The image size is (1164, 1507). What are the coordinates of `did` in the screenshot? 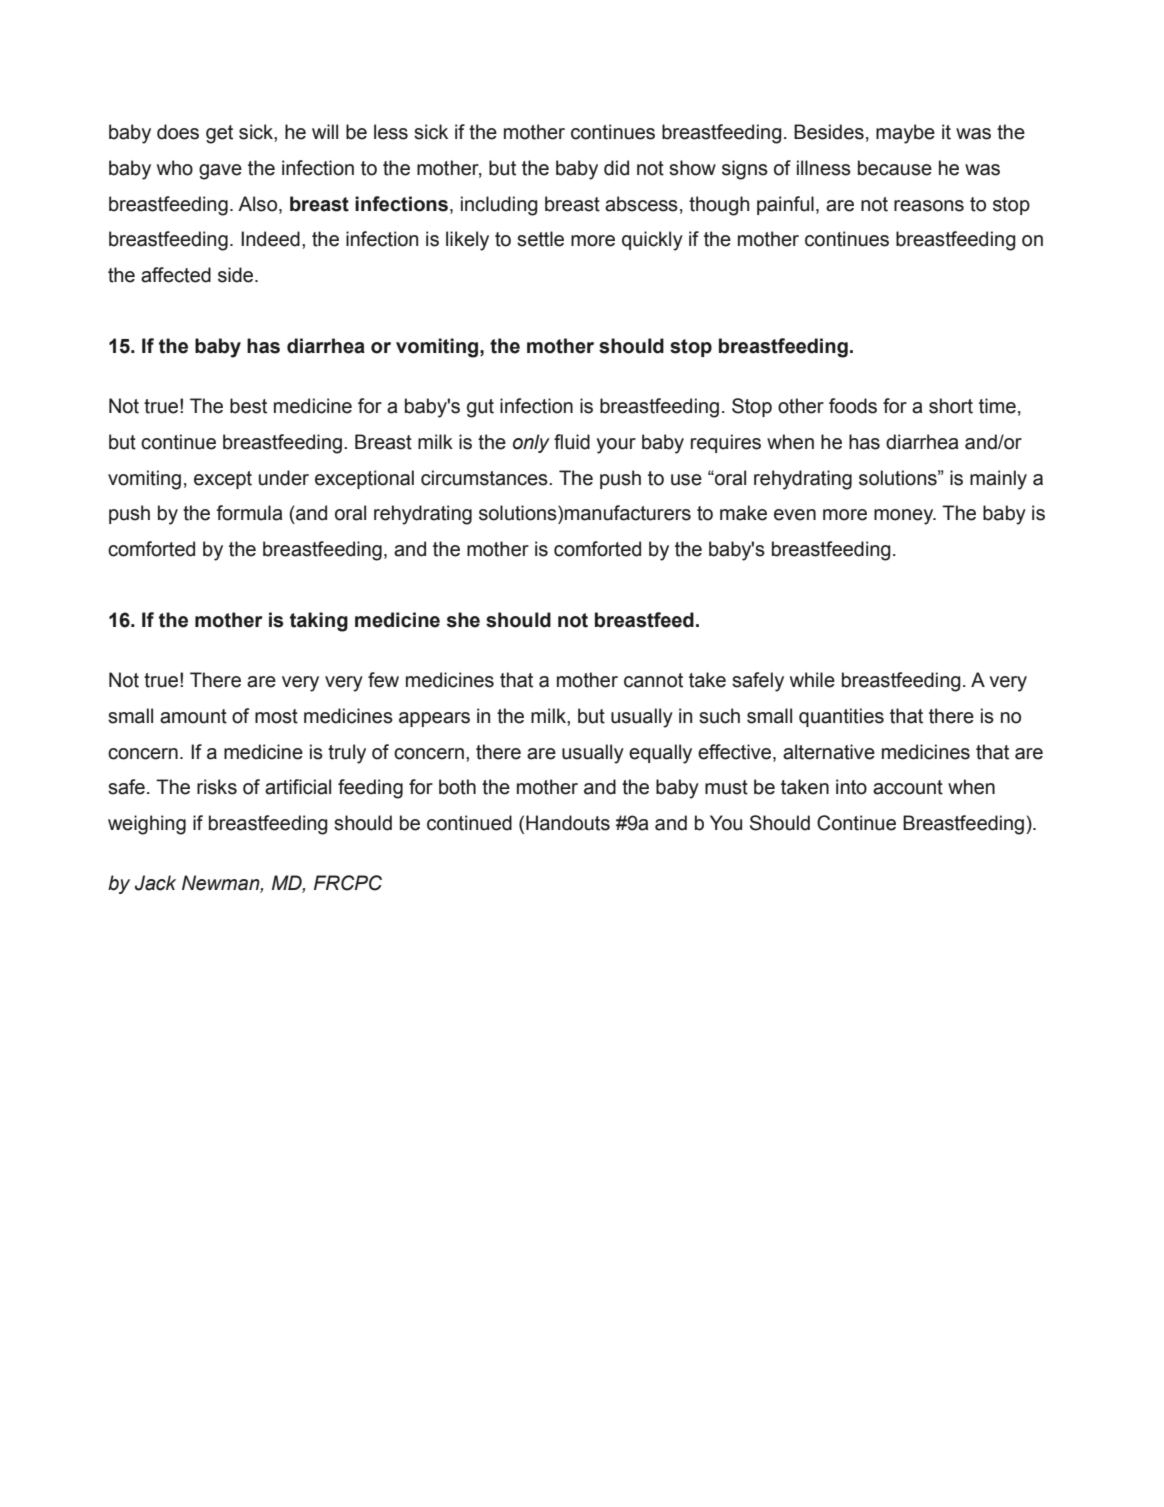 It's located at (616, 168).
